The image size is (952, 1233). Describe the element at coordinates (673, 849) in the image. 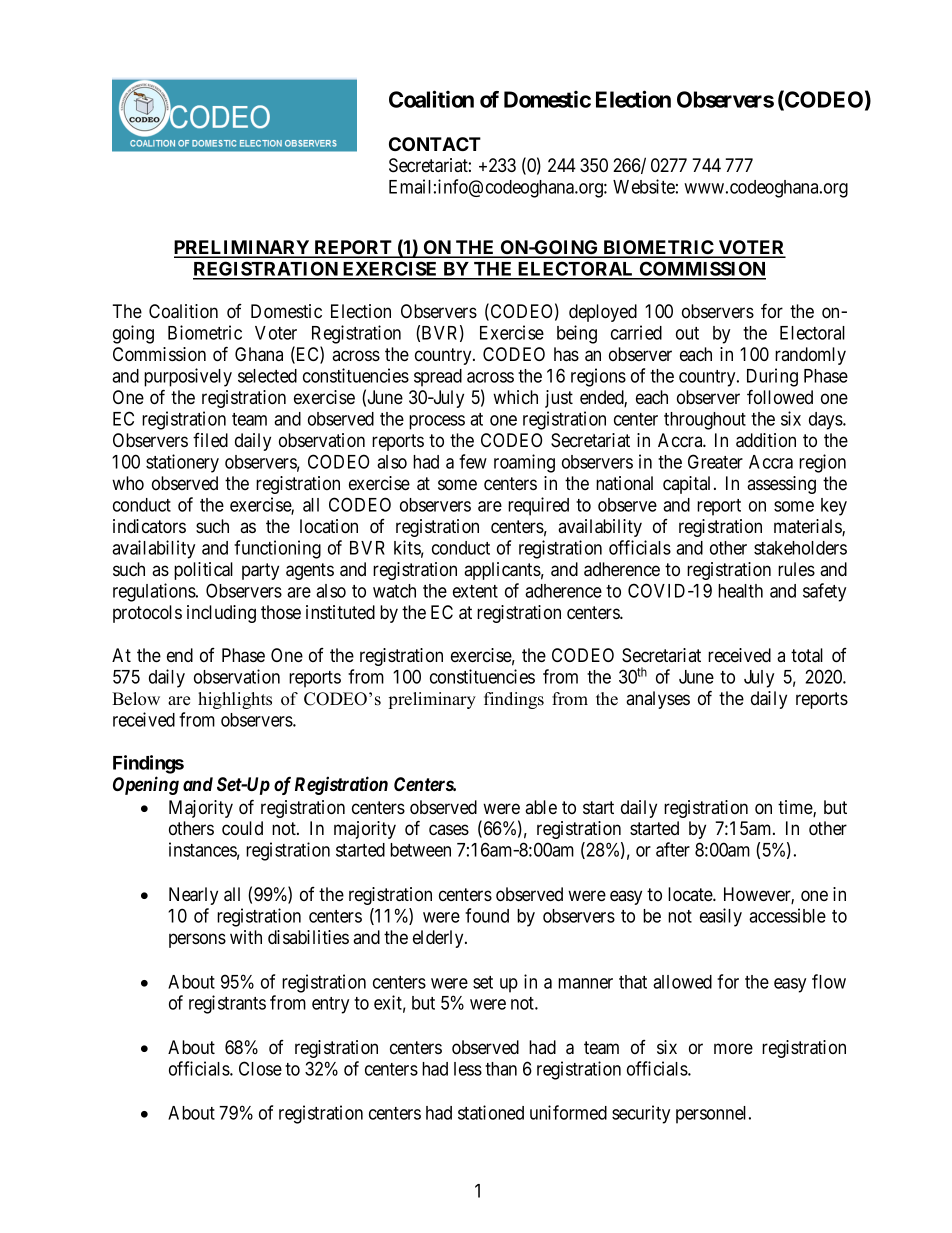

I see `after` at that location.
